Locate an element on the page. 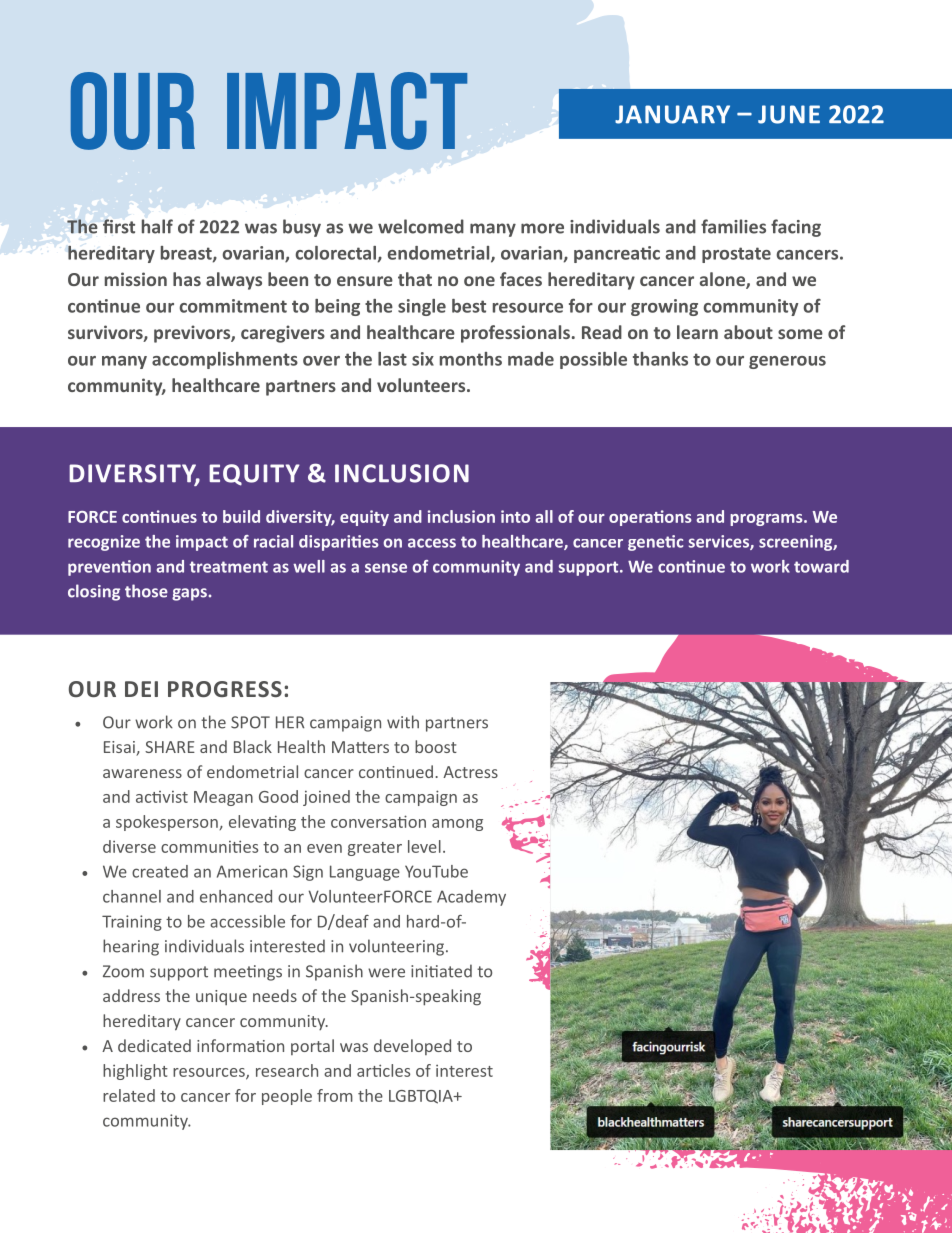 The width and height of the image is (952, 1233). JUNE is located at coordinates (789, 114).
